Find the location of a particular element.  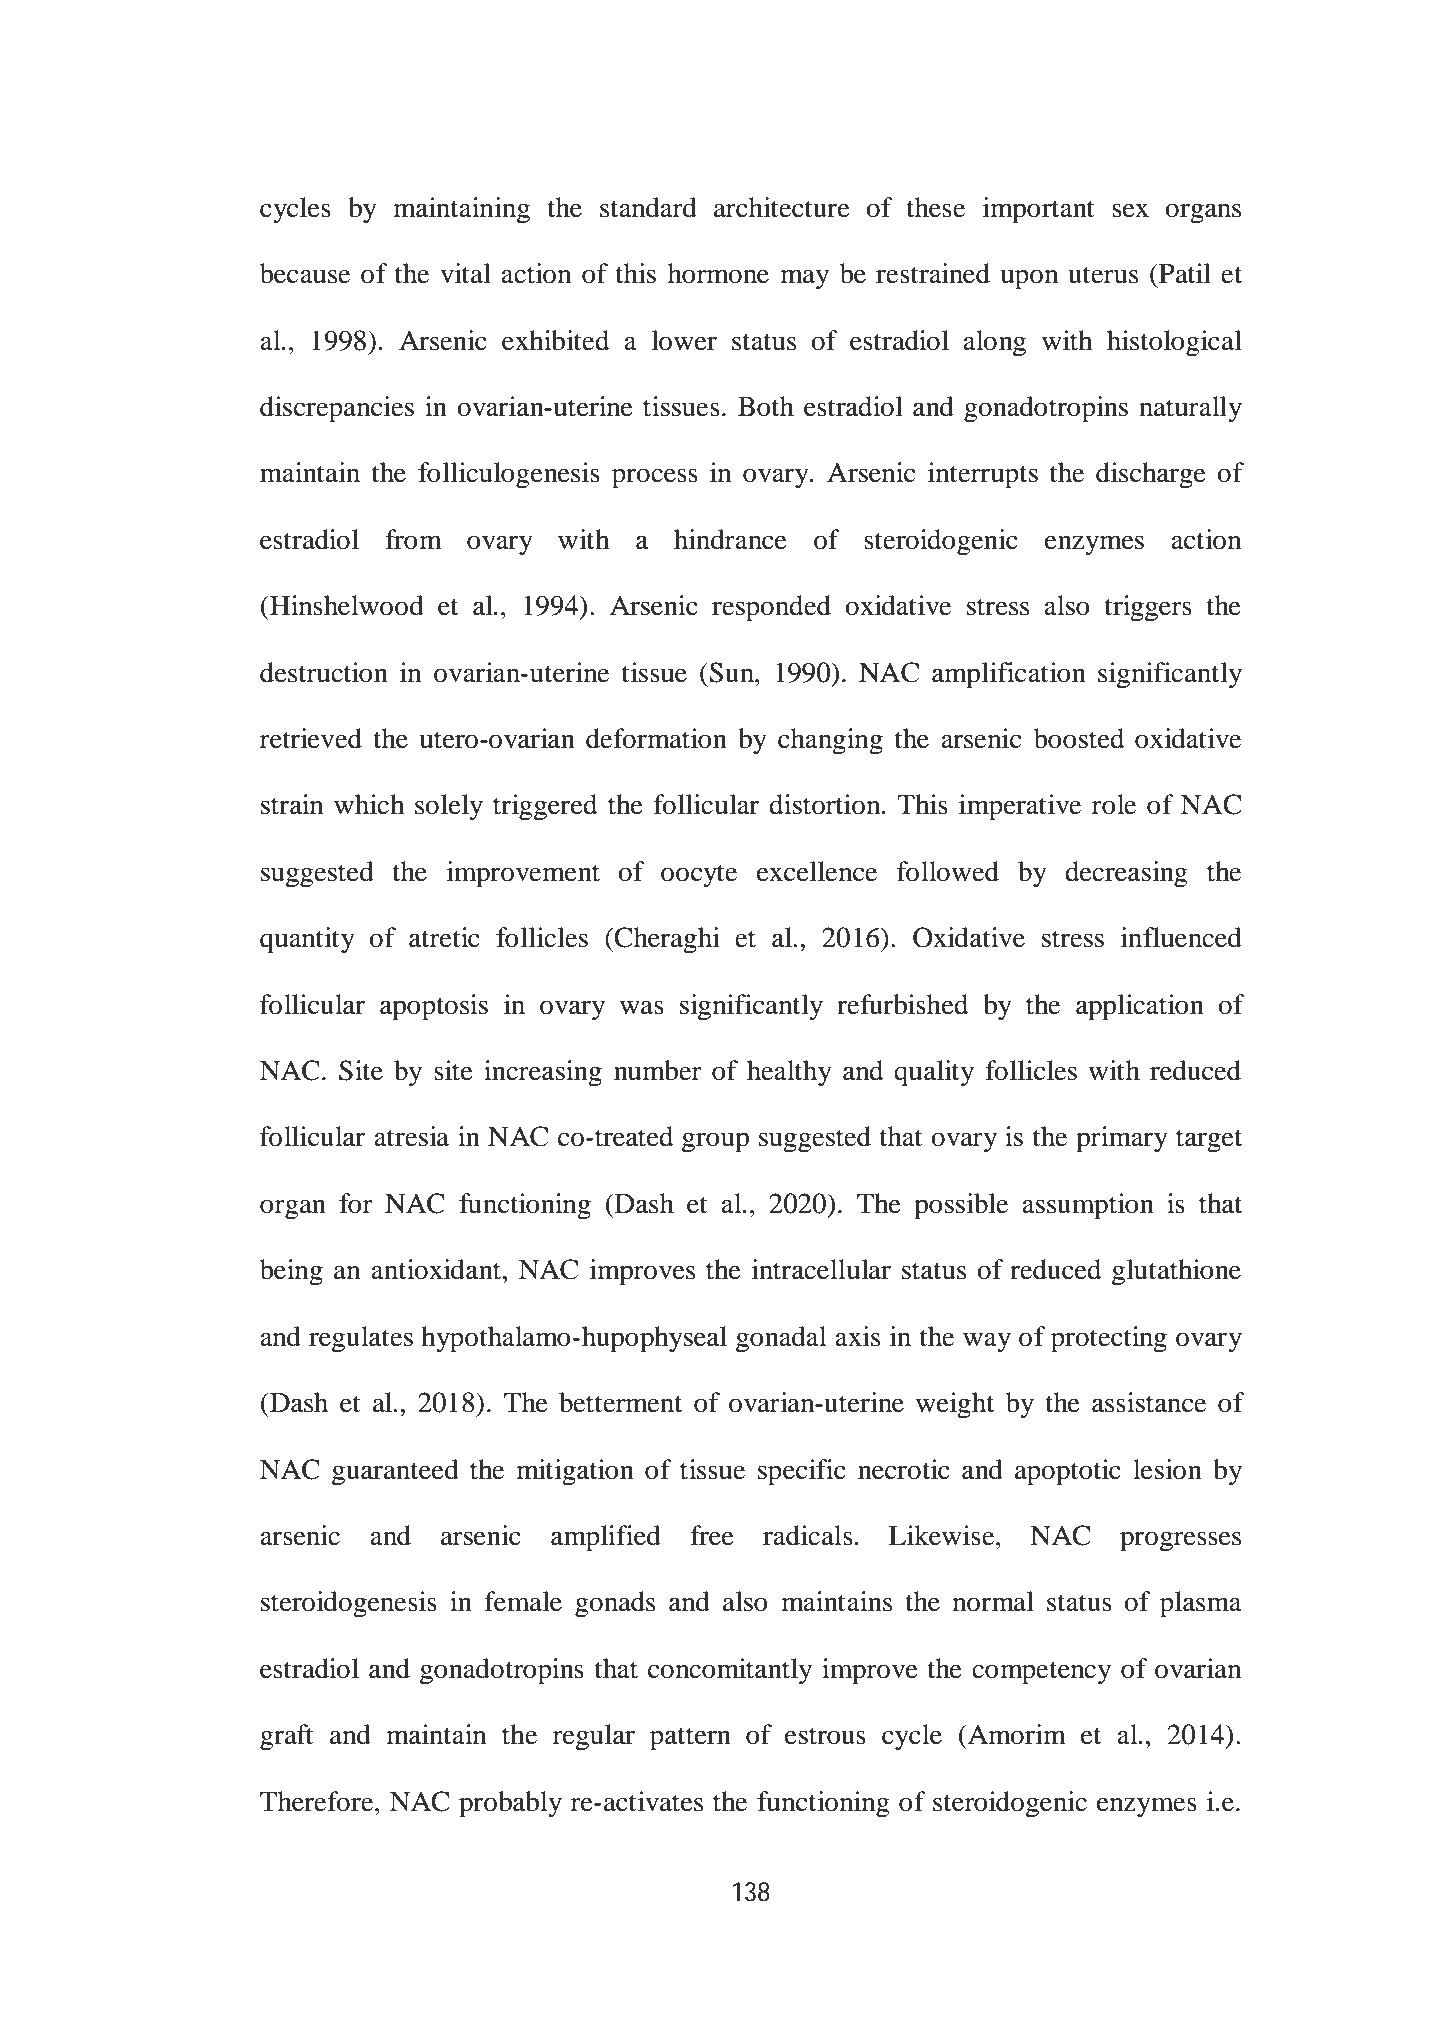

uterus is located at coordinates (1103, 275).
